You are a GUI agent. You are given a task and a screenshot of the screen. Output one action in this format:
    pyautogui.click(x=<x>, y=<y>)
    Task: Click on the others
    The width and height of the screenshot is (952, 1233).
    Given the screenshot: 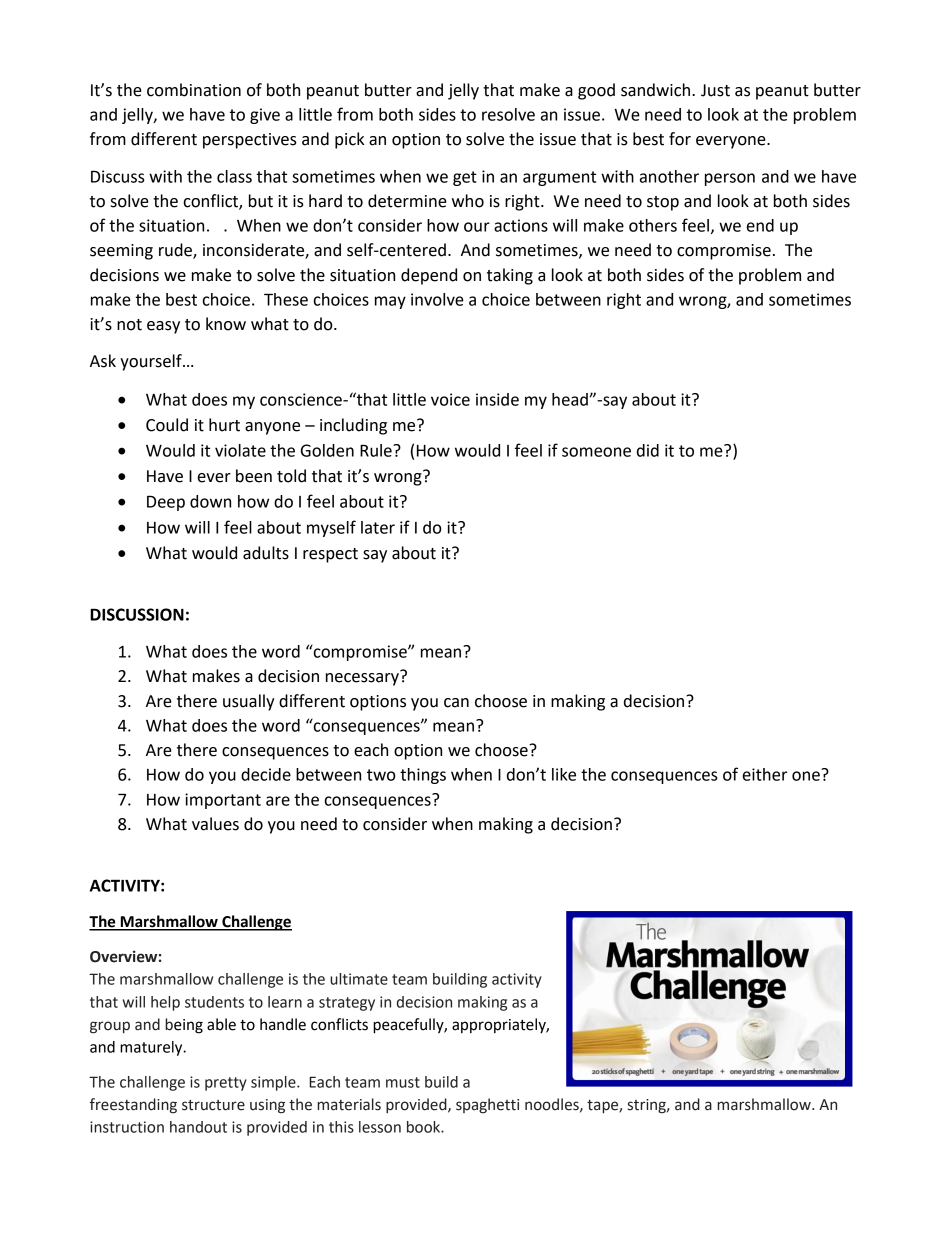 What is the action you would take?
    pyautogui.click(x=653, y=225)
